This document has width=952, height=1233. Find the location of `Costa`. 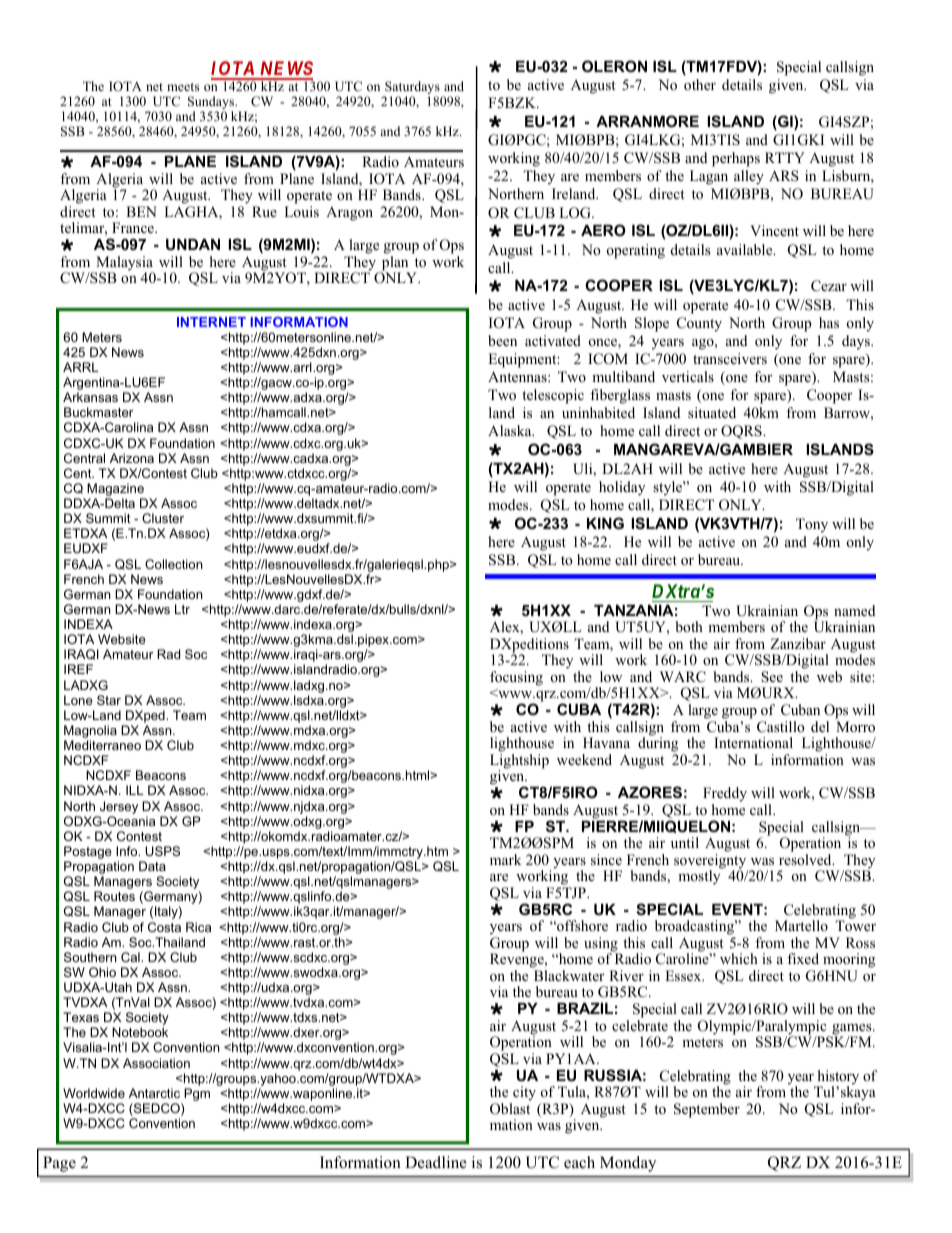

Costa is located at coordinates (164, 927).
